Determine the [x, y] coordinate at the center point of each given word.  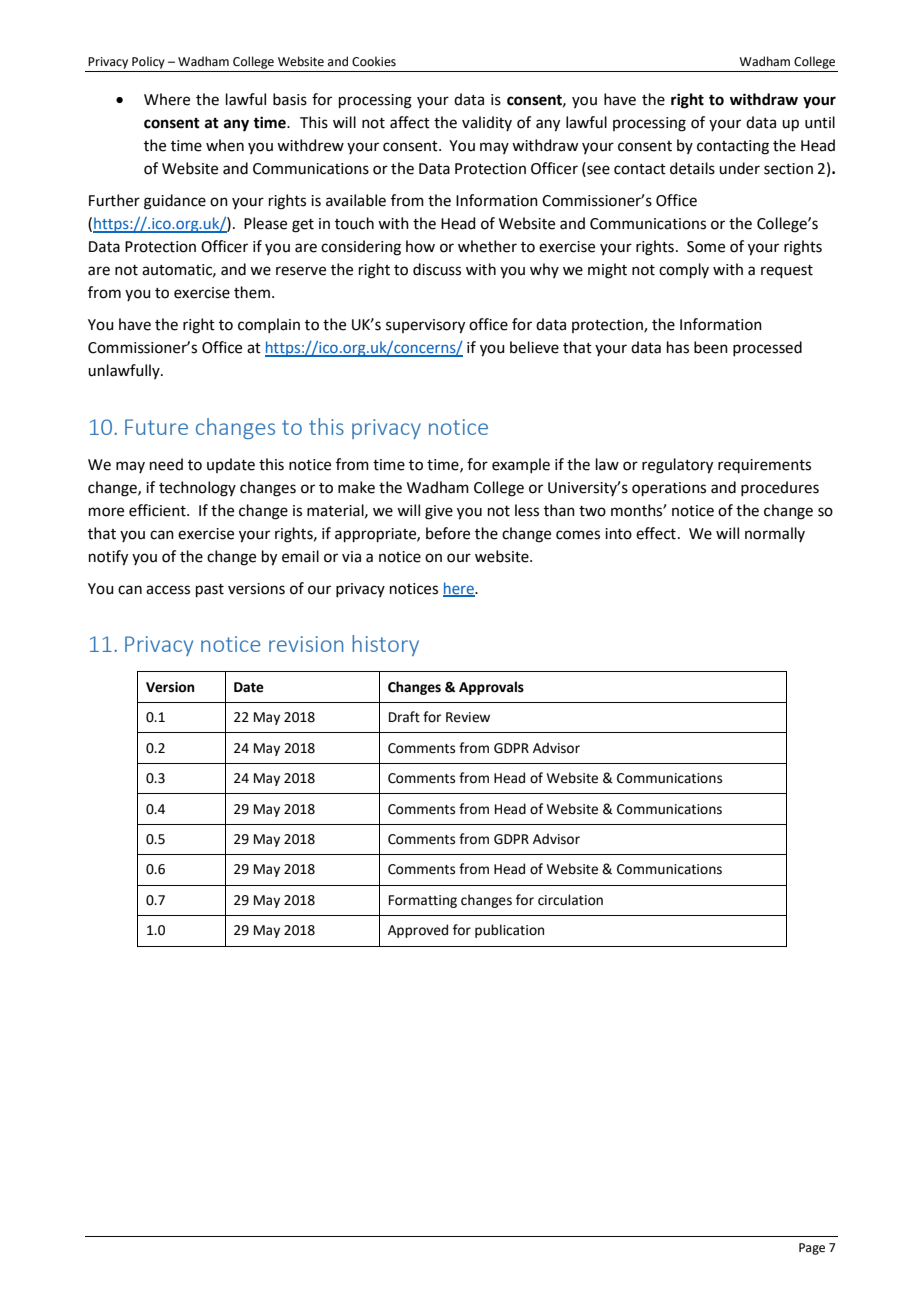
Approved [418, 931]
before [448, 533]
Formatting [423, 901]
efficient [158, 510]
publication [509, 931]
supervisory [425, 326]
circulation [570, 900]
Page [812, 1249]
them [252, 292]
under [739, 168]
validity [487, 123]
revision [306, 644]
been [711, 347]
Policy [148, 62]
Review [468, 717]
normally [775, 534]
